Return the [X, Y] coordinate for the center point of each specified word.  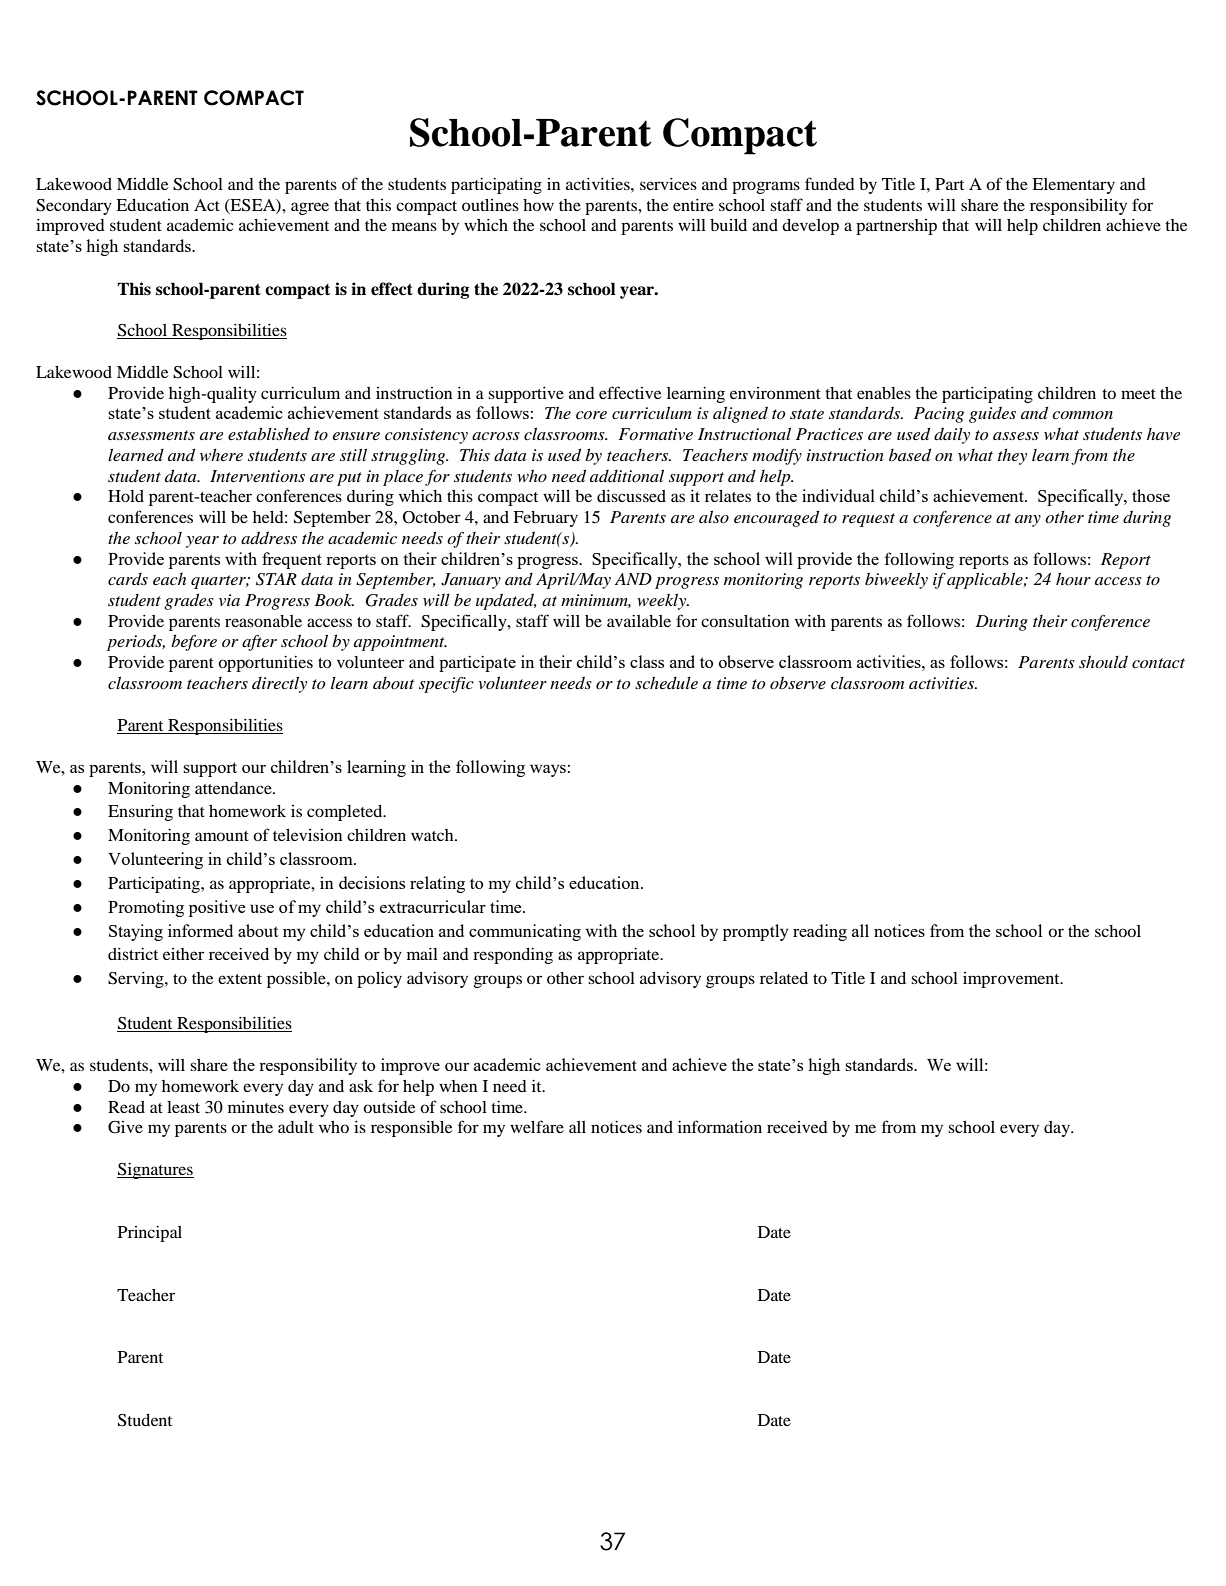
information [720, 1126]
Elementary [1073, 186]
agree [310, 208]
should [1103, 662]
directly [279, 684]
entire [693, 205]
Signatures [155, 1171]
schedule [666, 682]
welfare [537, 1126]
